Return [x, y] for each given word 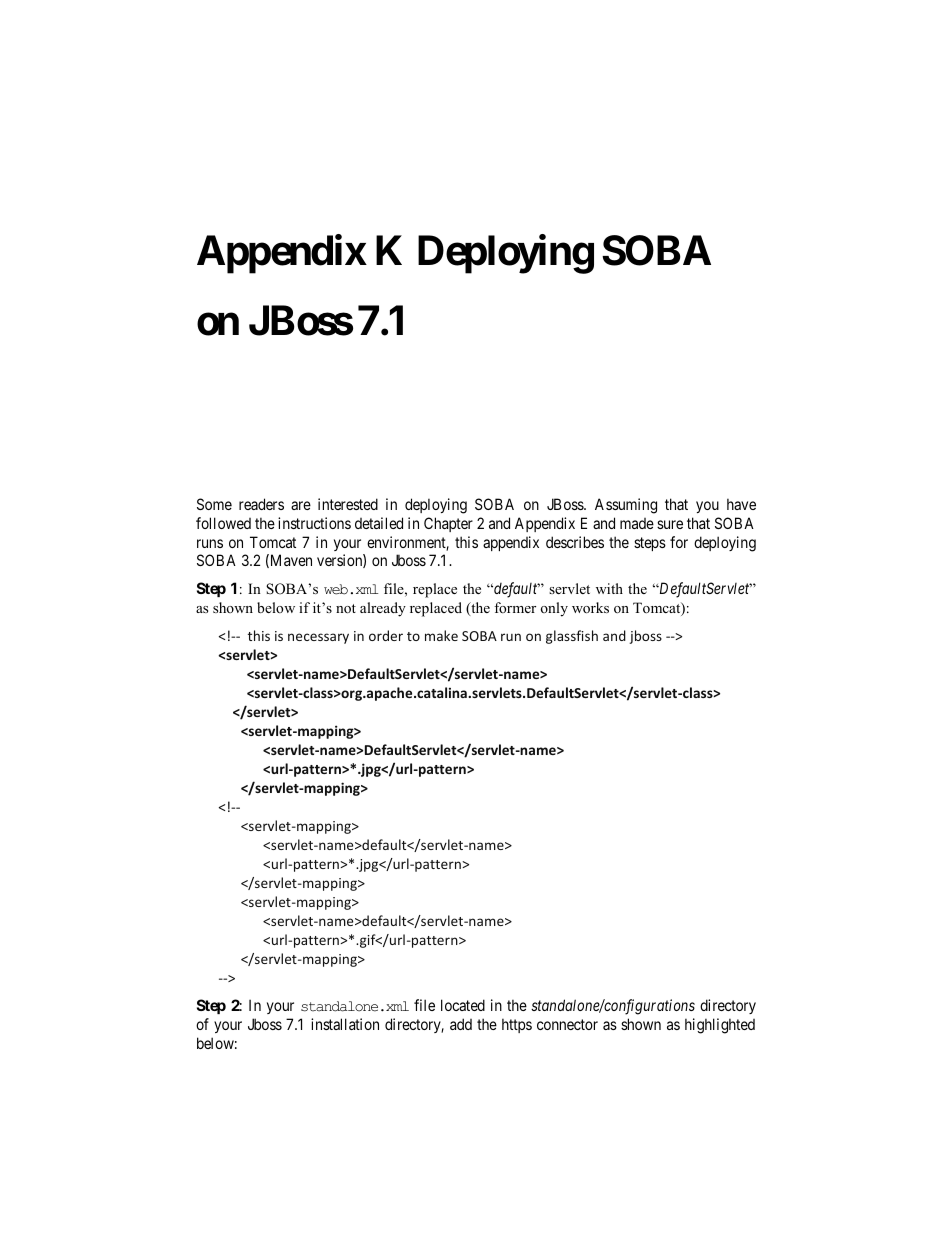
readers [261, 504]
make [441, 635]
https [517, 1025]
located [463, 1005]
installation [345, 1024]
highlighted [720, 1026]
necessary [318, 638]
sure [670, 524]
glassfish [572, 637]
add [461, 1024]
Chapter [448, 524]
